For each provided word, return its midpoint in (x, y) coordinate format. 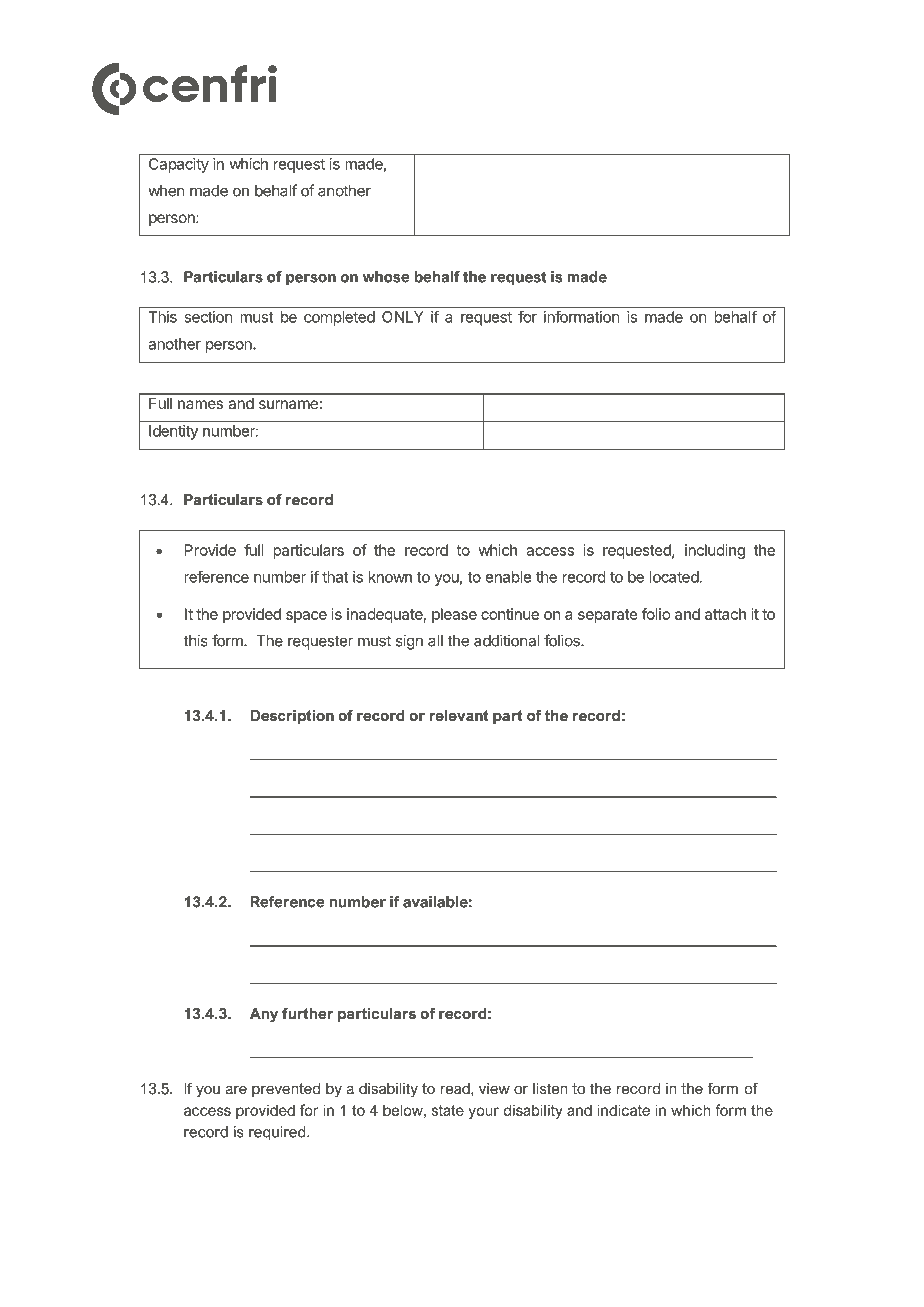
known (390, 577)
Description (292, 717)
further (307, 1013)
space (306, 617)
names (200, 404)
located (674, 577)
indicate (623, 1110)
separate (608, 616)
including (715, 551)
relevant (459, 715)
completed (339, 318)
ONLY (403, 317)
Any (264, 1015)
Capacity (179, 165)
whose (386, 277)
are (236, 1090)
